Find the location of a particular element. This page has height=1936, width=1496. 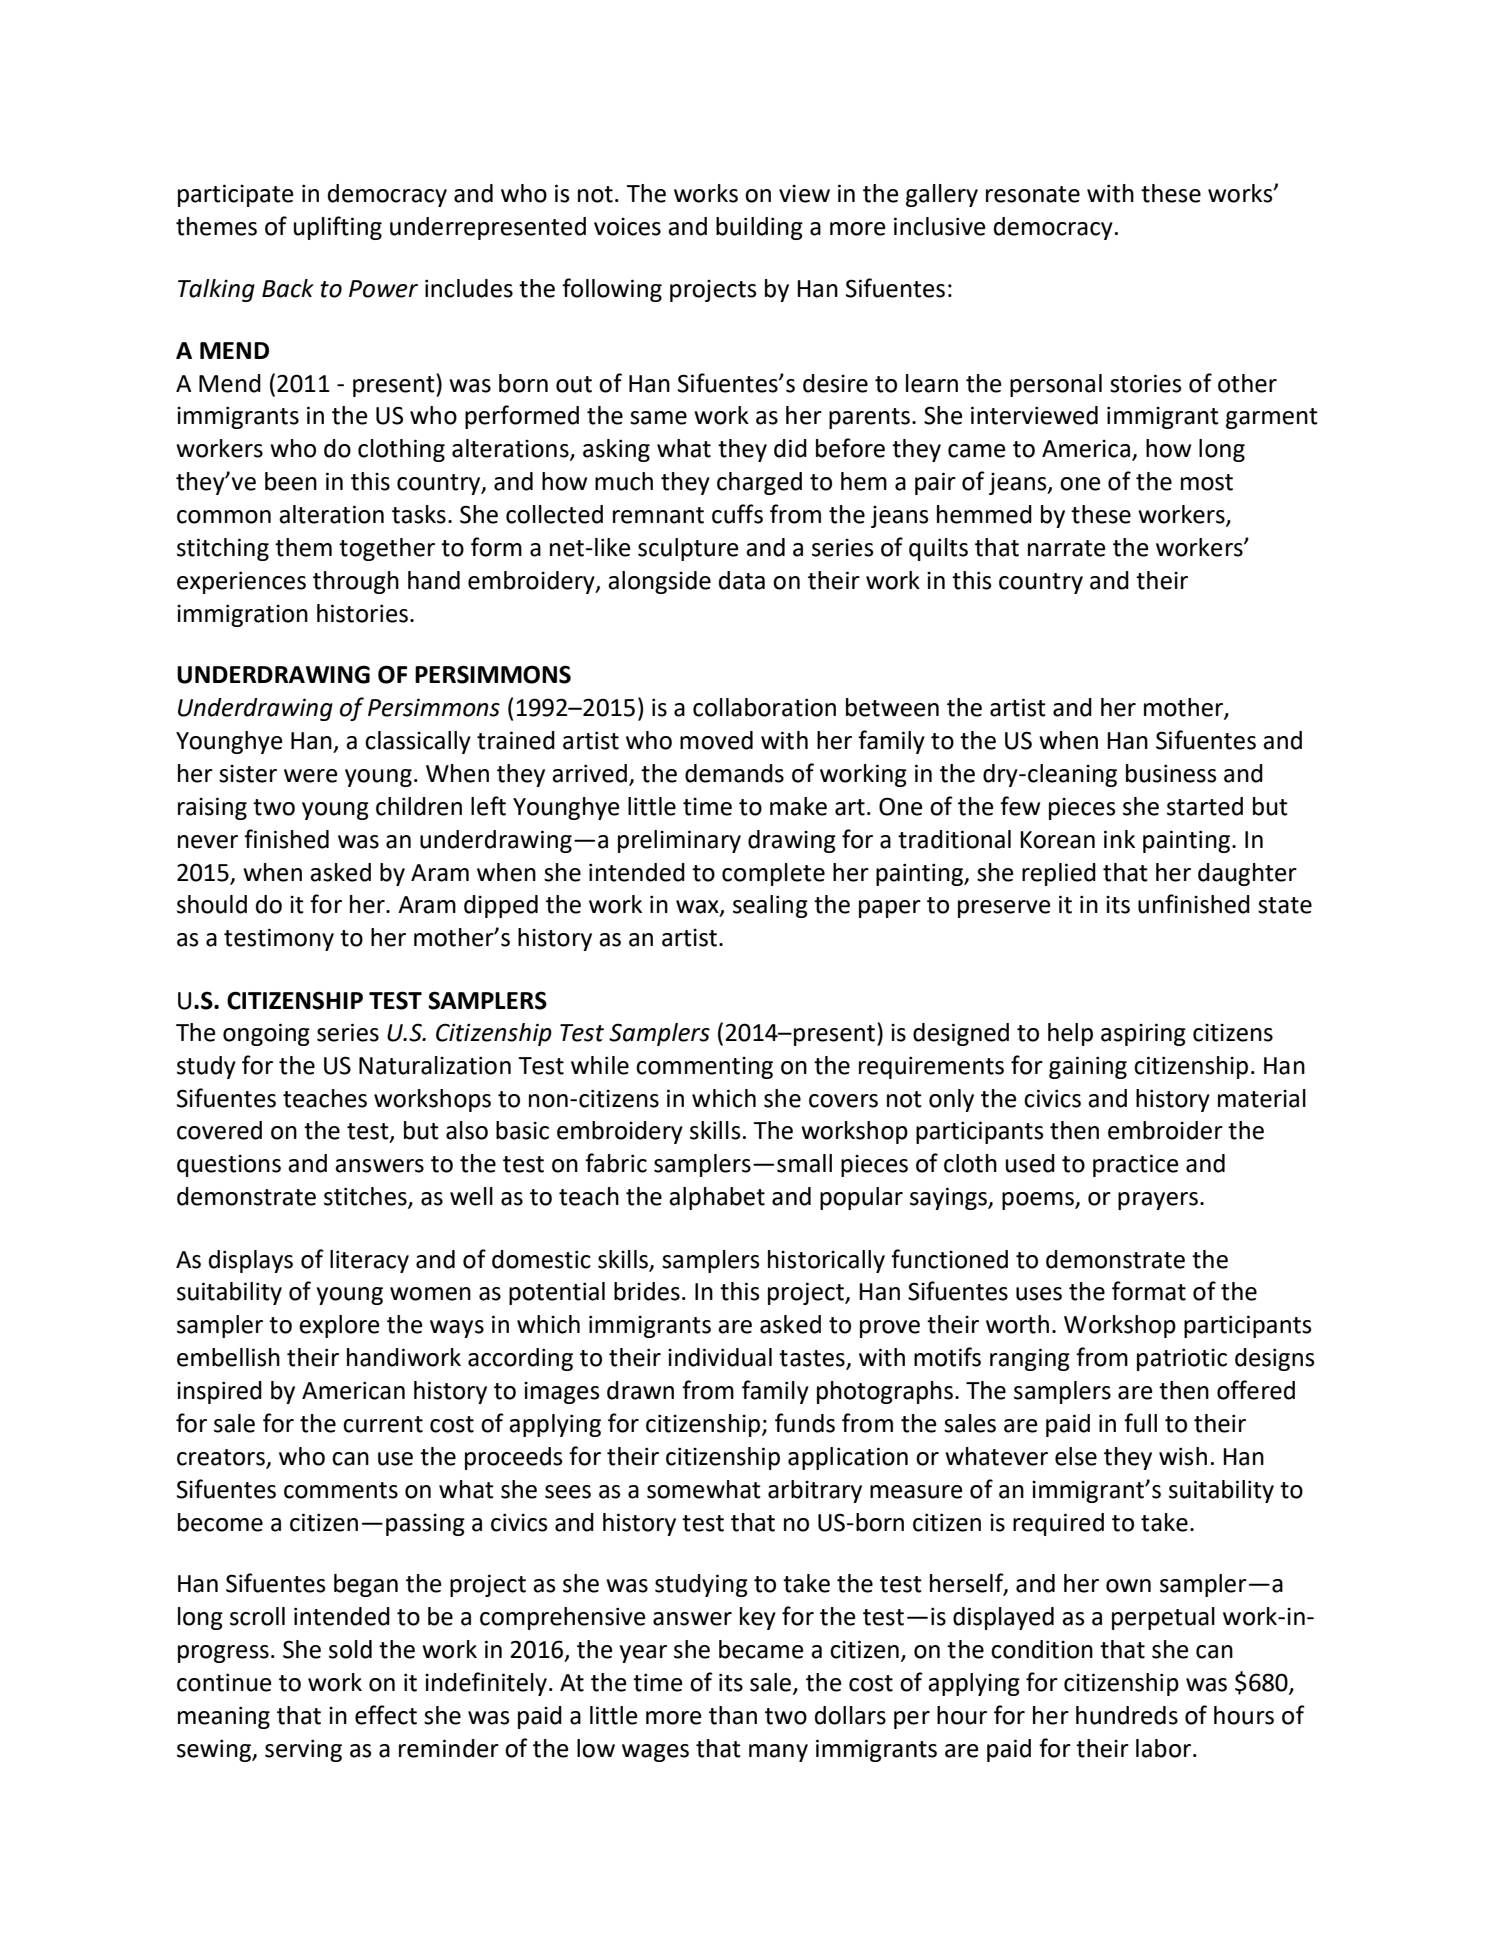

ongoing is located at coordinates (266, 1034).
